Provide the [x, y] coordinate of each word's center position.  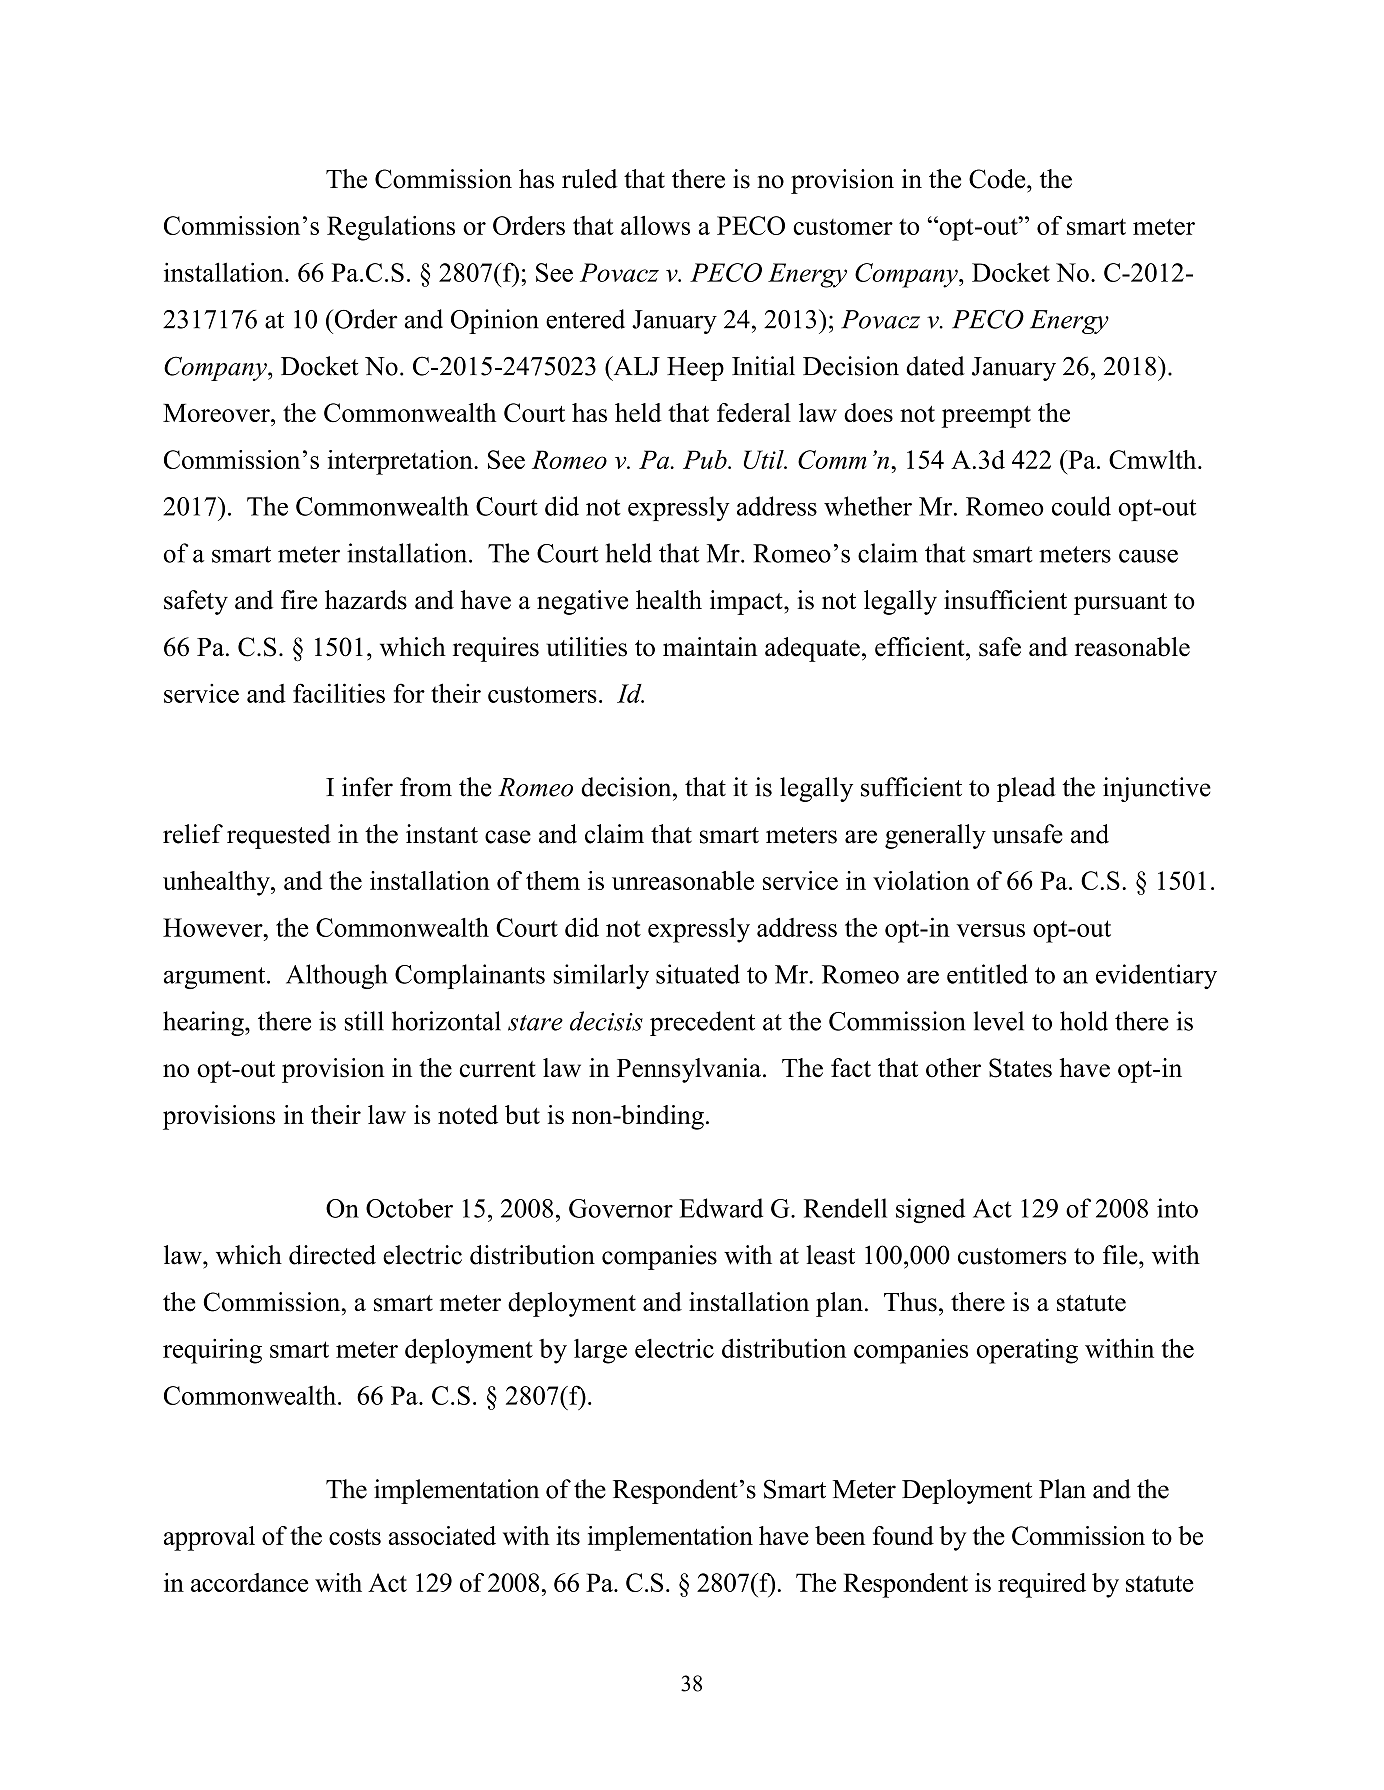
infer [367, 787]
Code [998, 179]
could [1081, 506]
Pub [706, 459]
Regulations [391, 228]
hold [1084, 1021]
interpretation [401, 462]
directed [332, 1255]
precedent [702, 1023]
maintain [710, 646]
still [364, 1021]
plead [1026, 789]
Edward [721, 1208]
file [1121, 1255]
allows [655, 225]
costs [355, 1537]
